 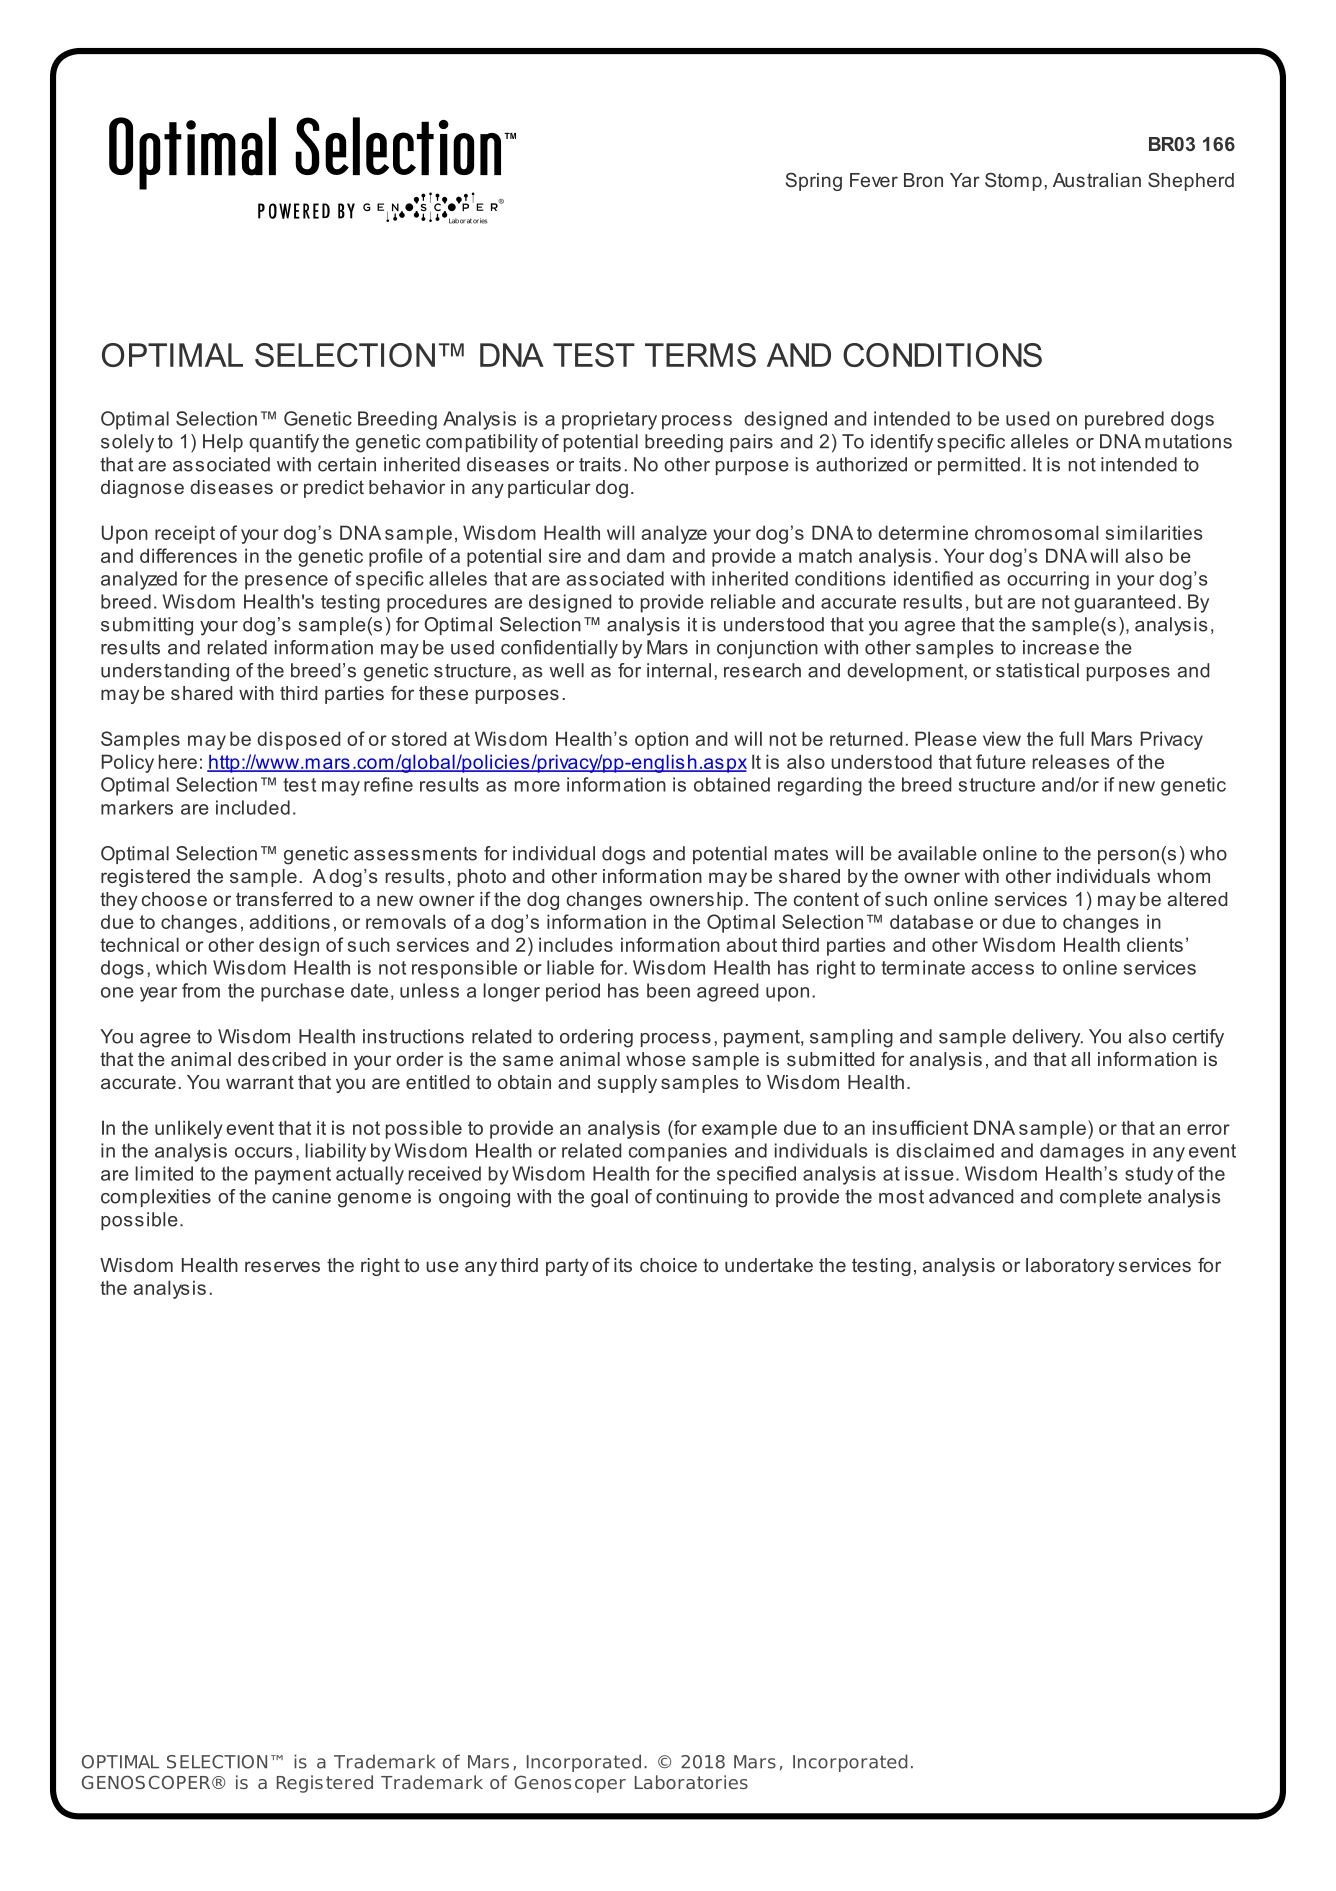 I want to click on disposed, so click(x=298, y=740).
